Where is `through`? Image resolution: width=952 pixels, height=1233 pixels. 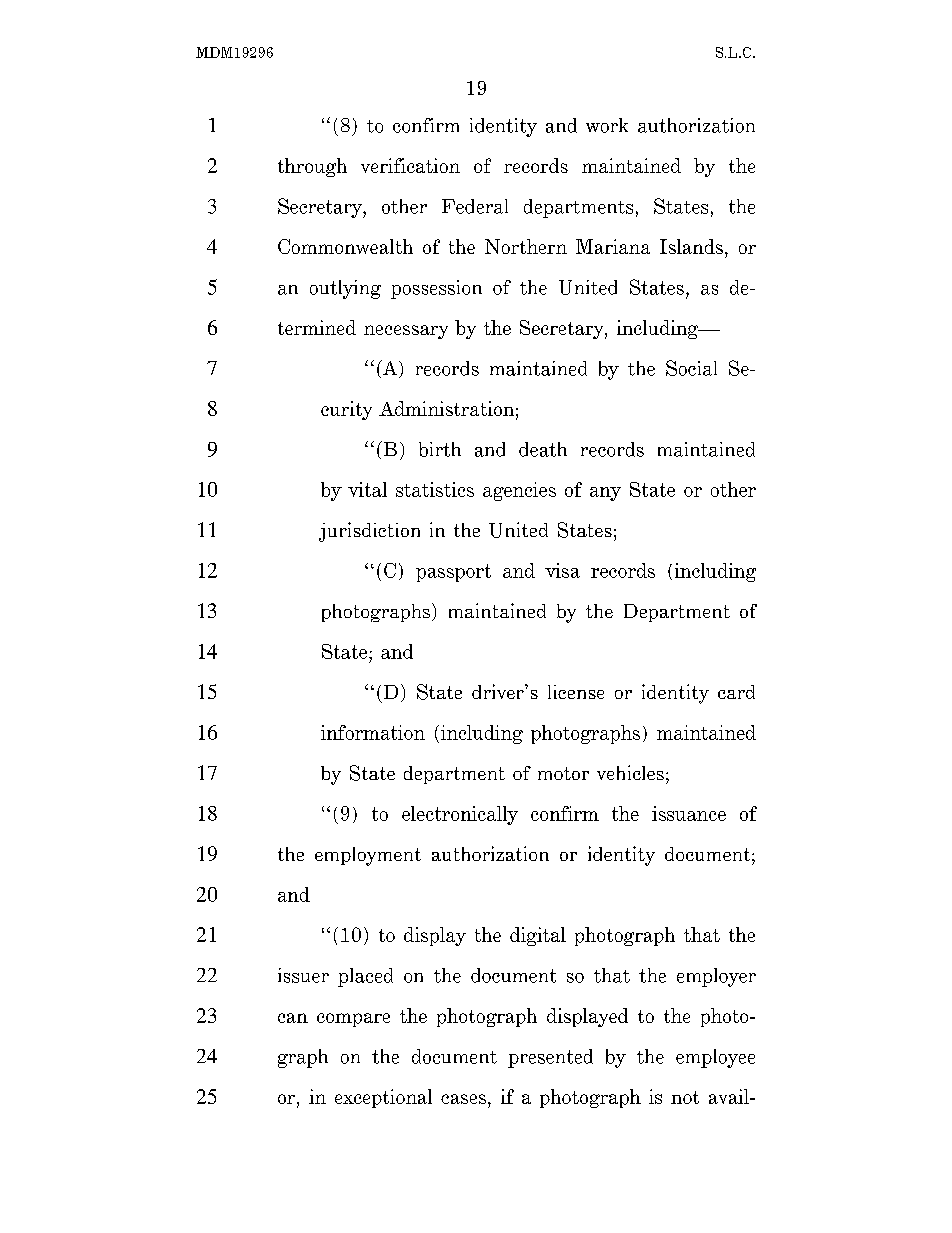
through is located at coordinates (312, 167).
